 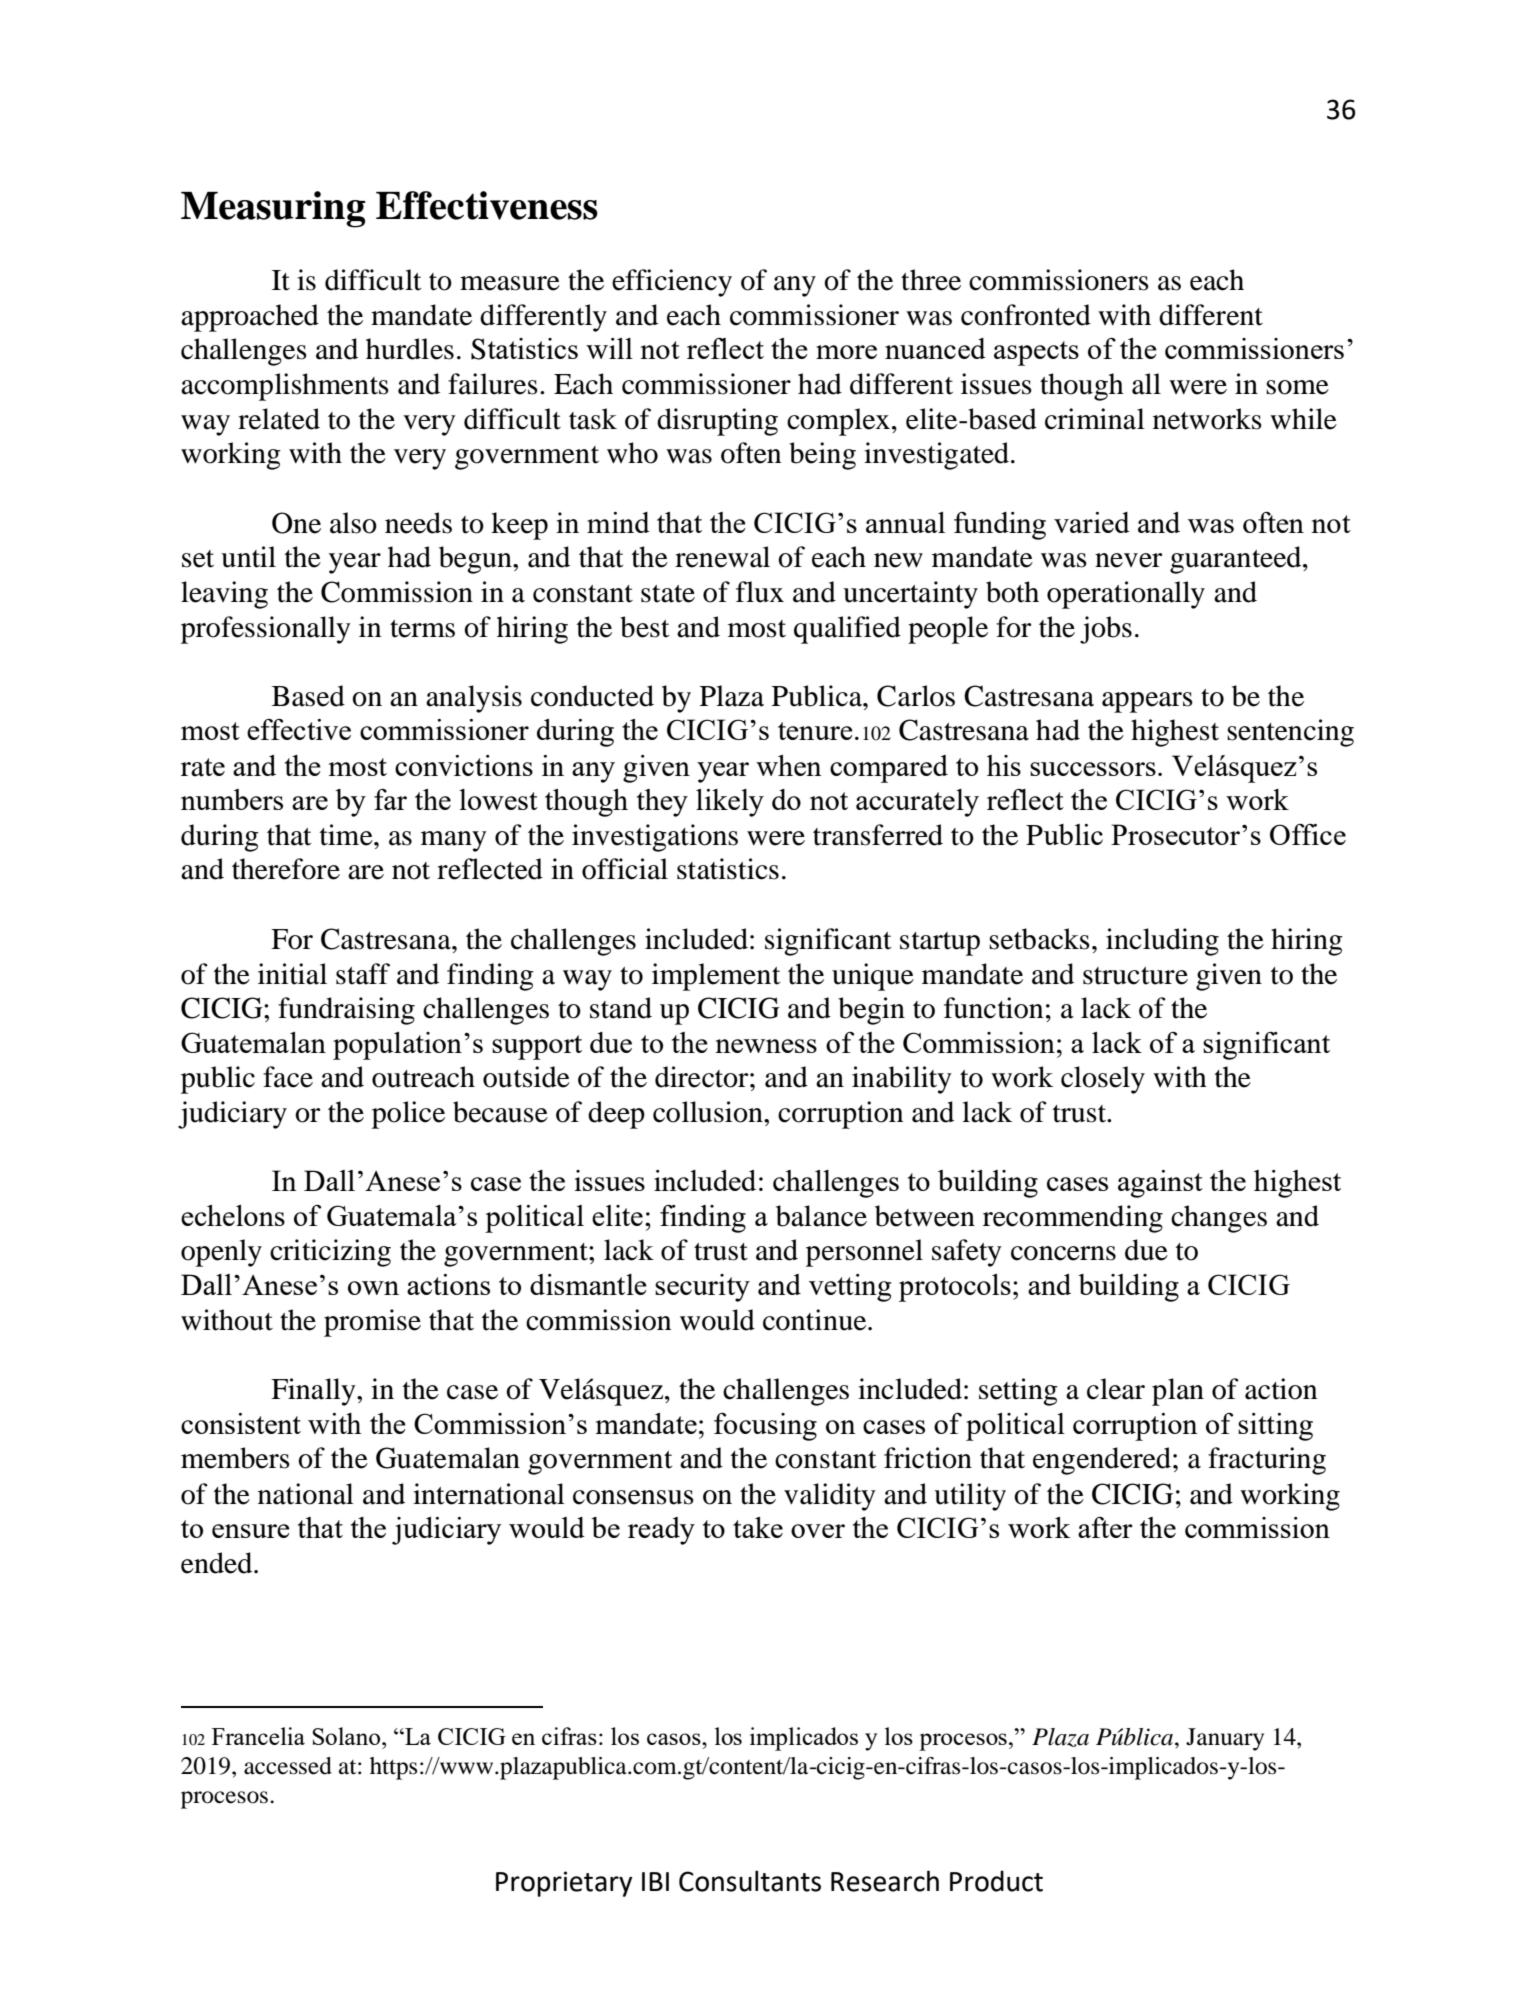 I want to click on fundraising, so click(x=346, y=1011).
